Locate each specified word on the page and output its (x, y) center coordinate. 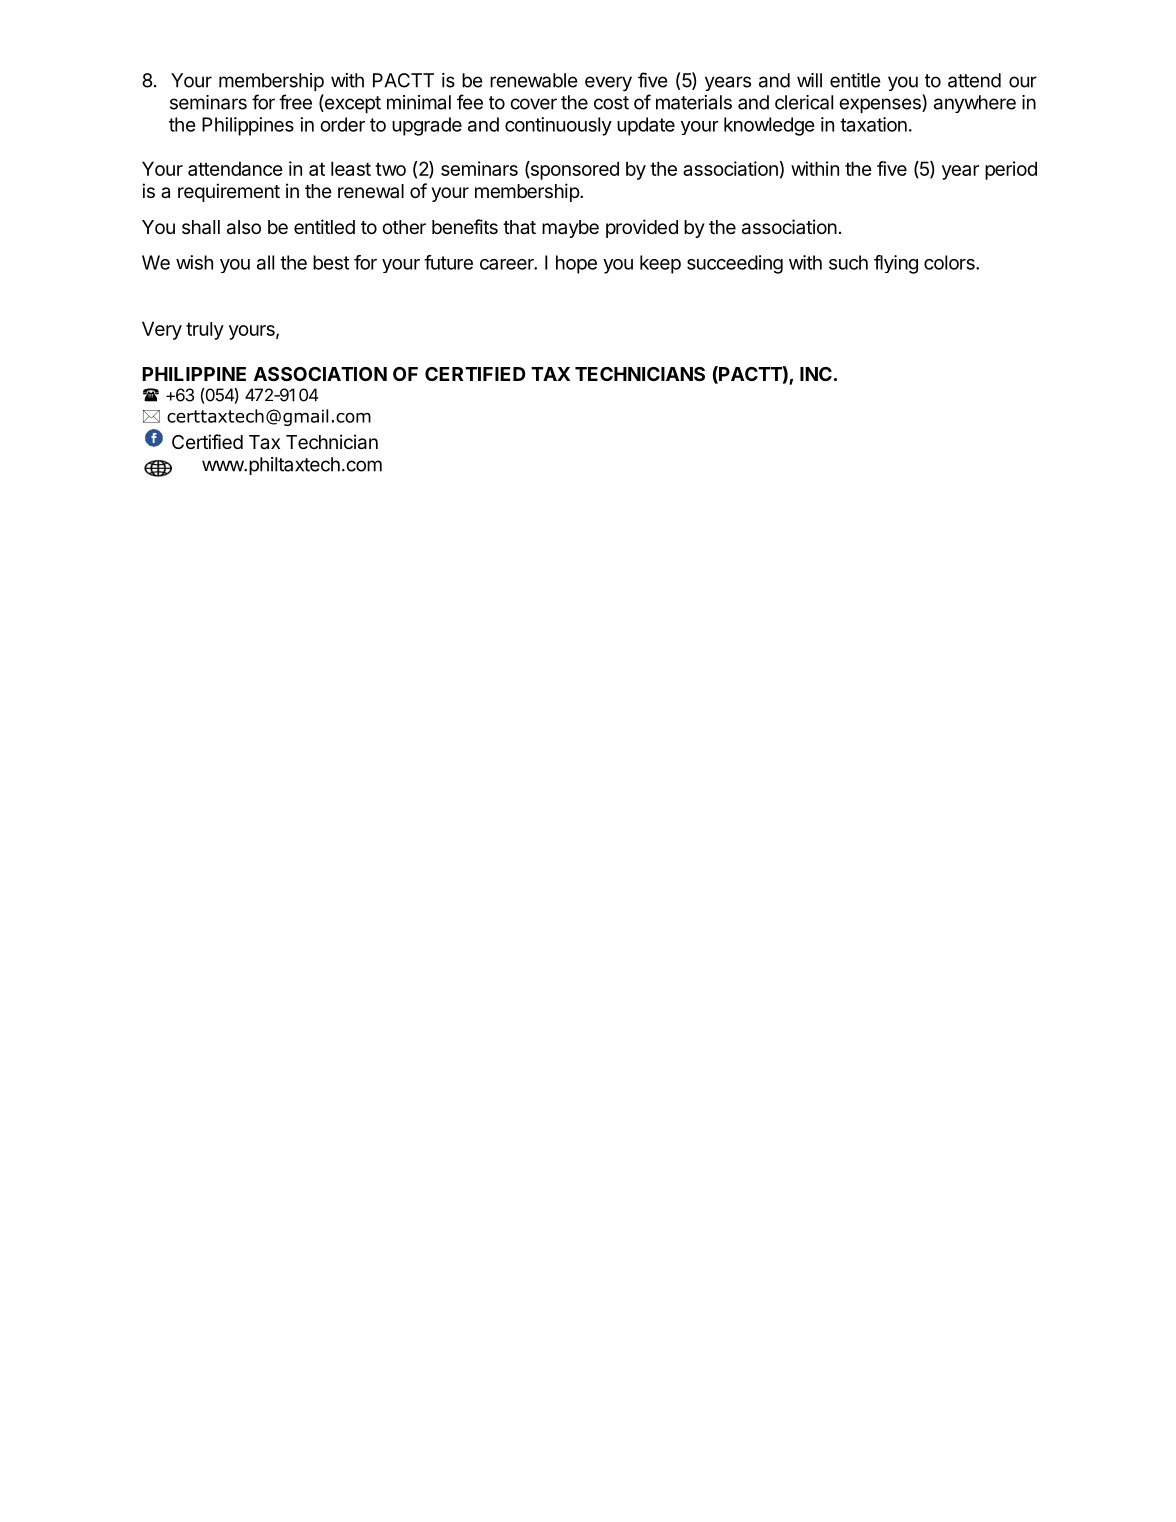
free (295, 102)
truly (205, 331)
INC (816, 374)
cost (611, 103)
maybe (570, 229)
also (244, 227)
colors (950, 262)
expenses (881, 105)
